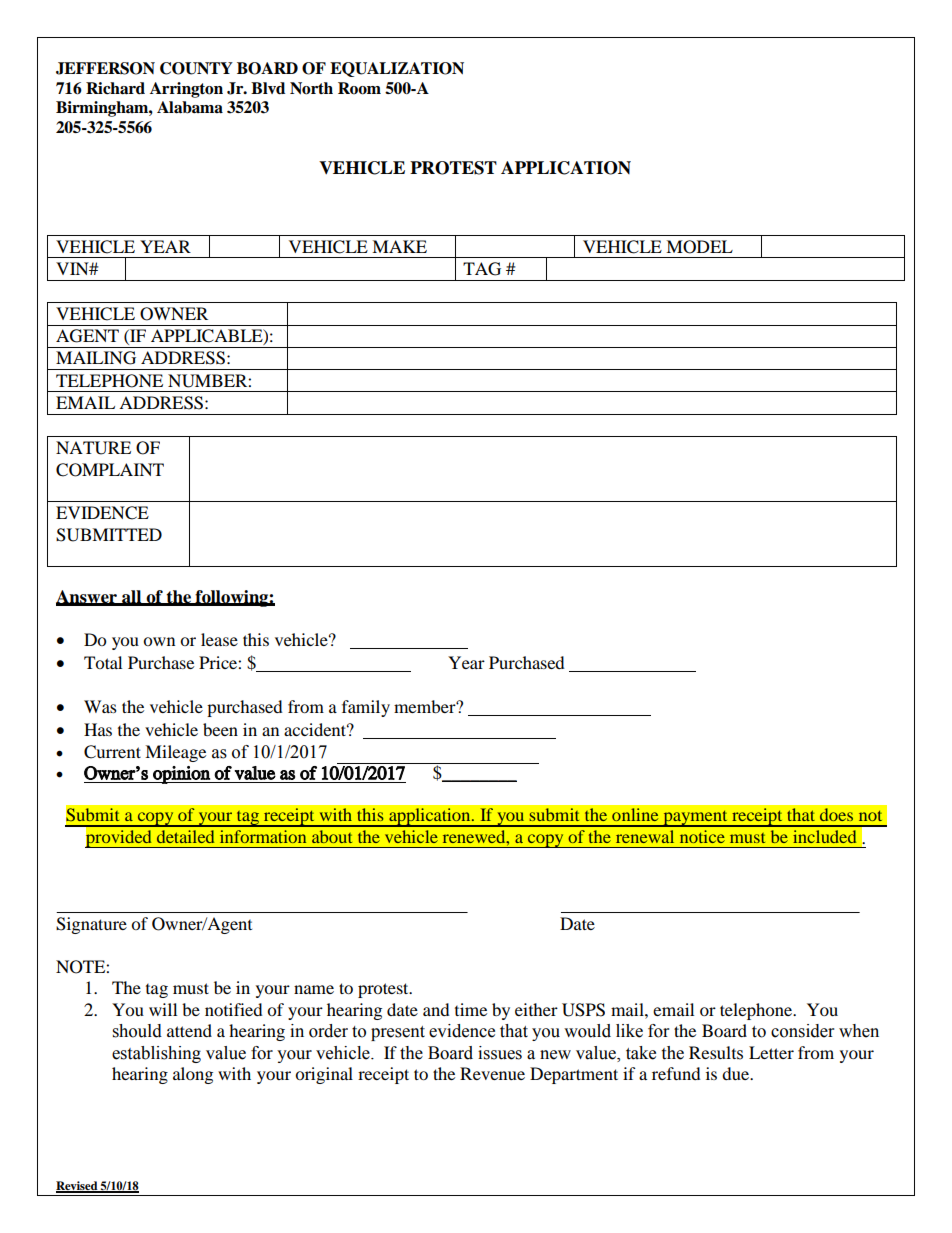  I want to click on Revised, so click(78, 1187).
